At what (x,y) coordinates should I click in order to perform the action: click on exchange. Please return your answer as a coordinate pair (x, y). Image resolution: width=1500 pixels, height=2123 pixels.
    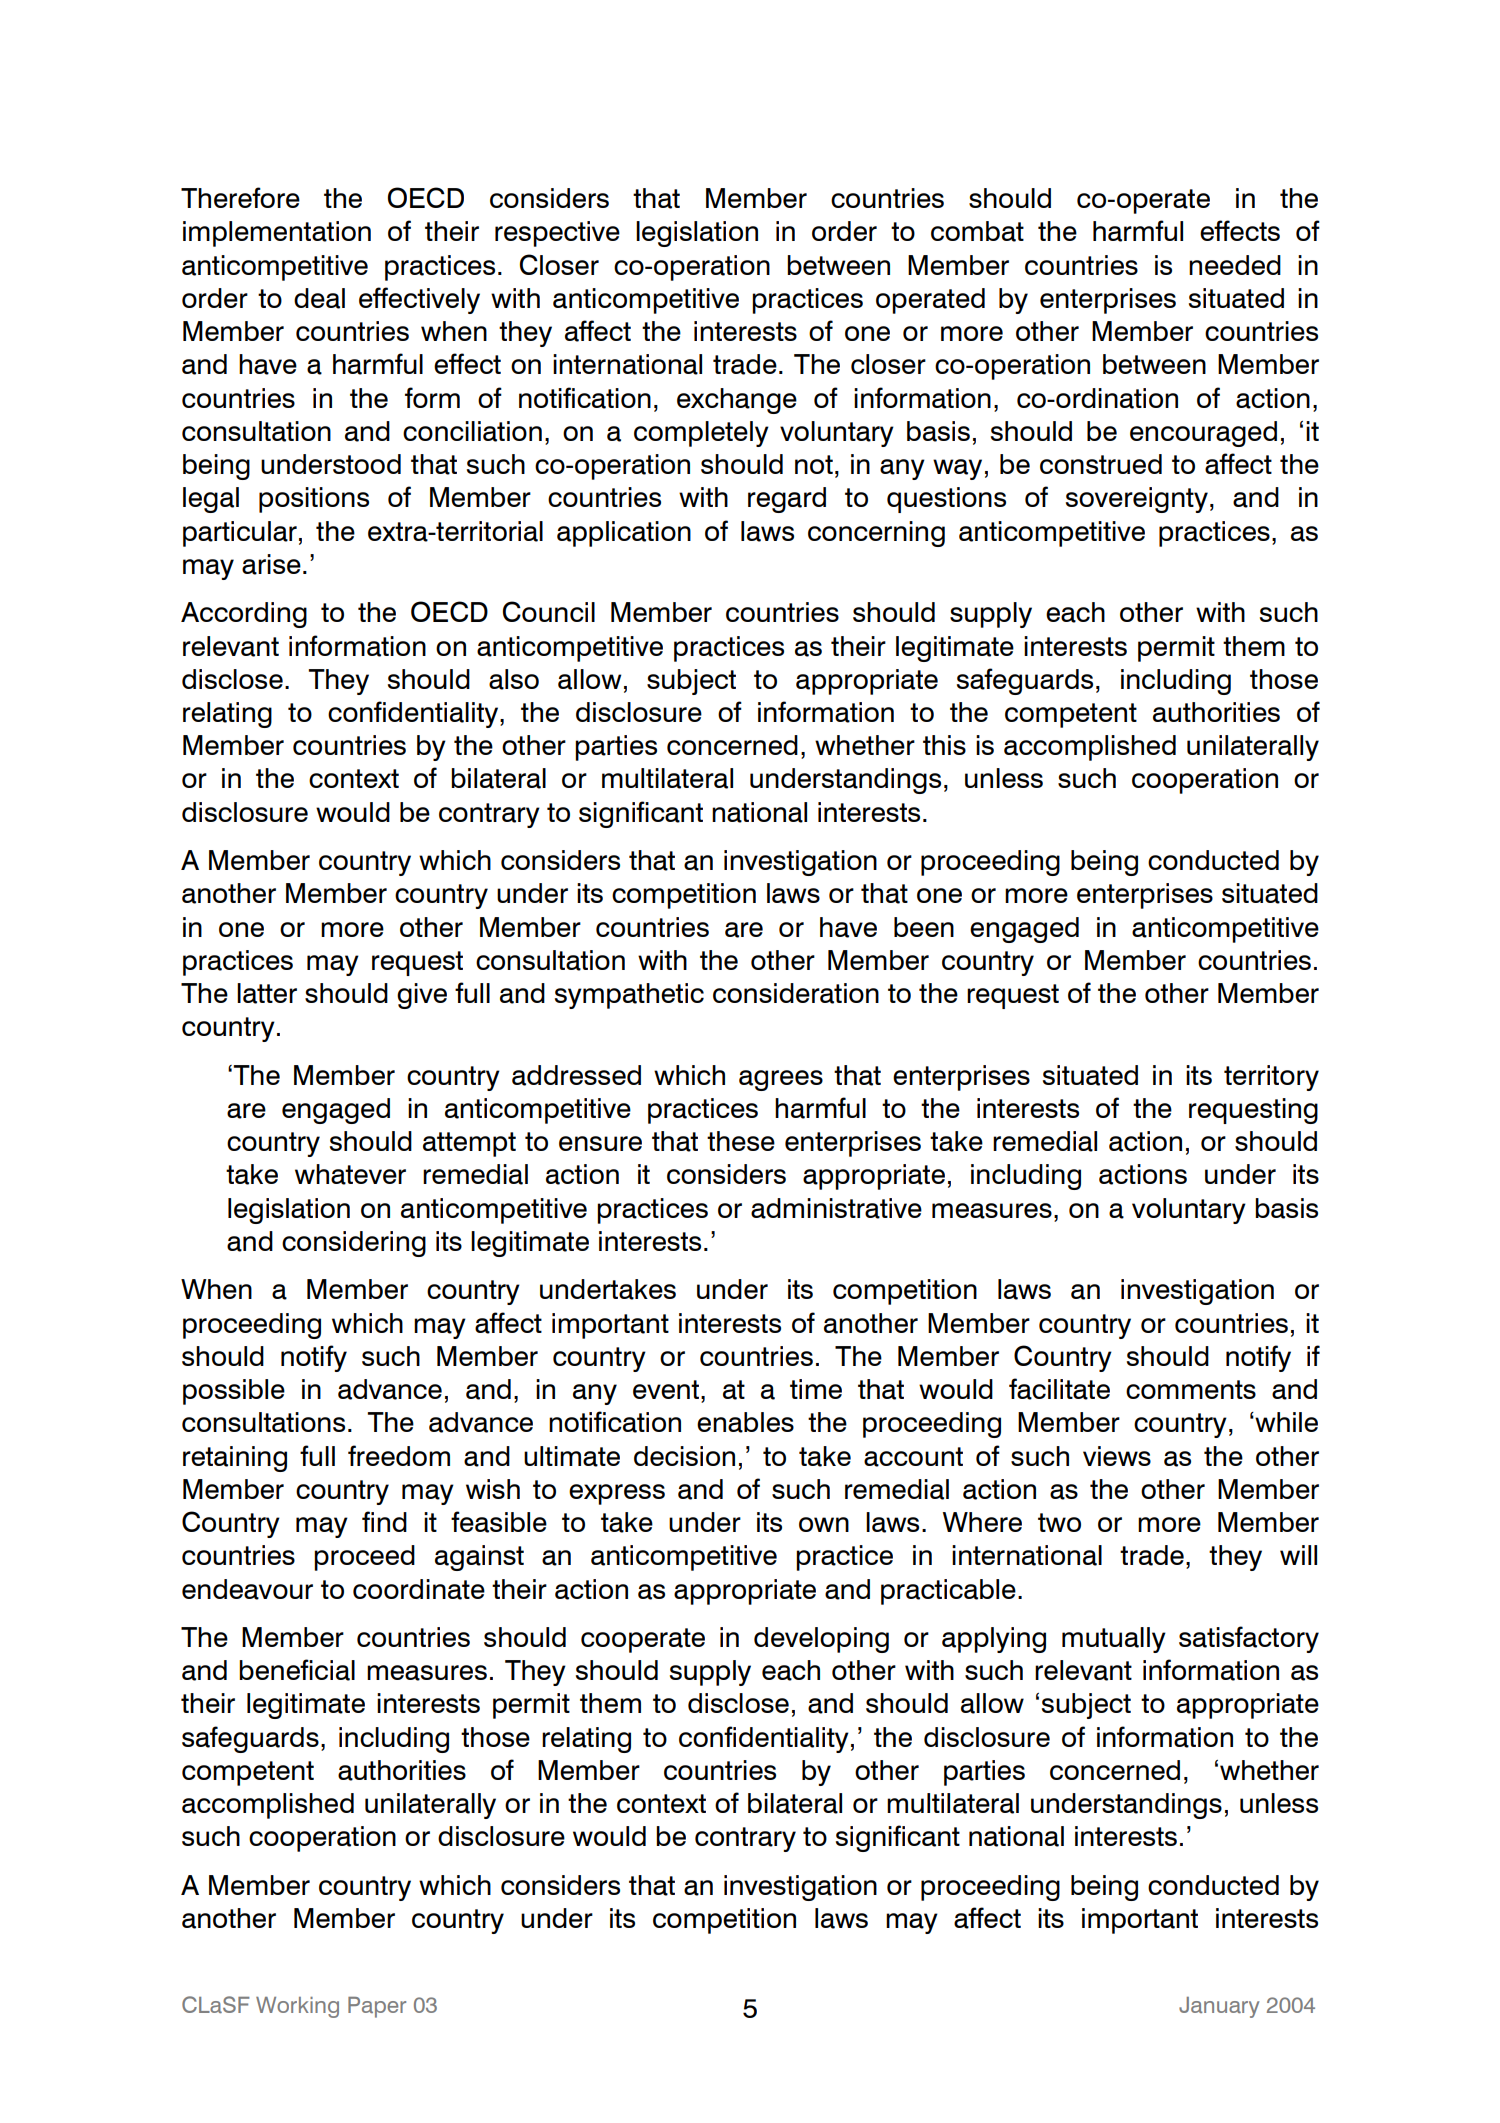
    Looking at the image, I should click on (737, 401).
